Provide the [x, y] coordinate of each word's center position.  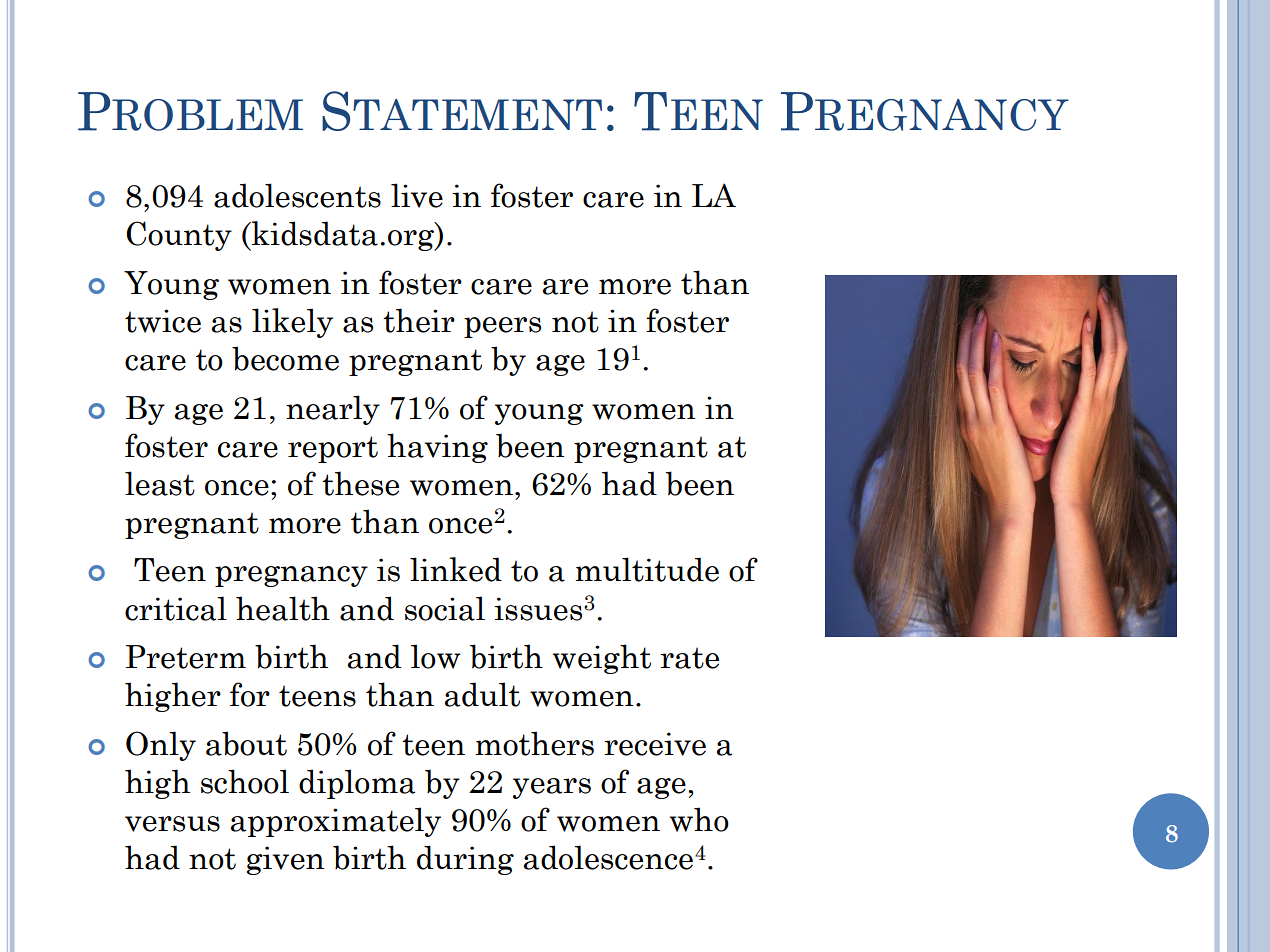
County [179, 236]
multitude [647, 569]
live [417, 195]
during [465, 860]
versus [172, 824]
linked [456, 569]
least [160, 483]
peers [502, 327]
